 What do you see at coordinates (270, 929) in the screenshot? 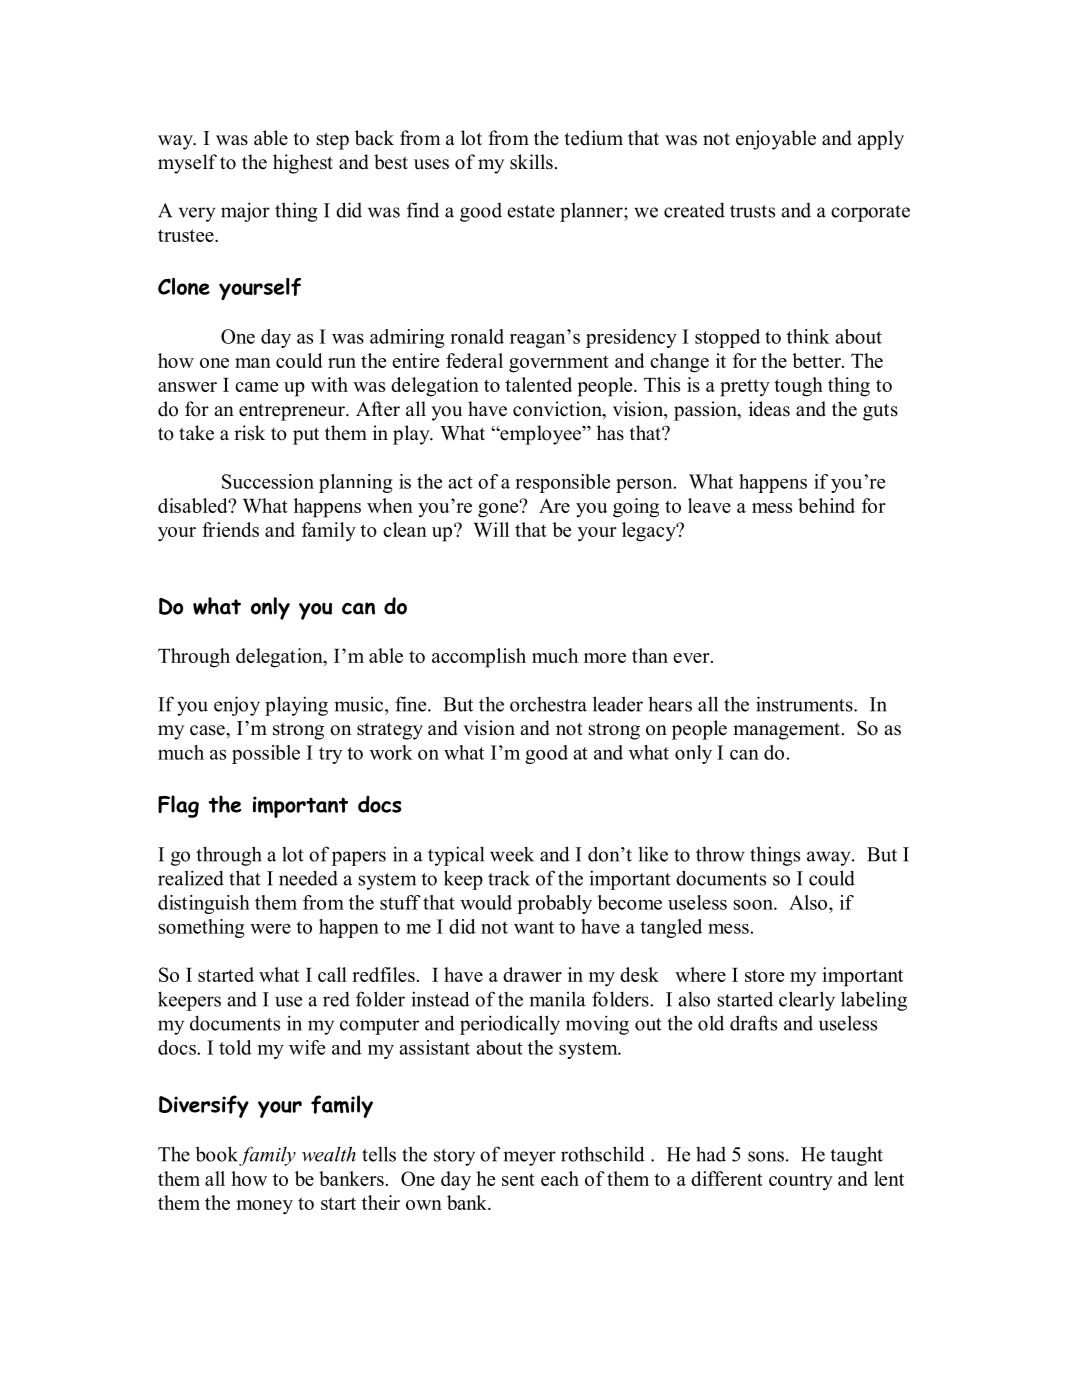
I see `were` at bounding box center [270, 929].
